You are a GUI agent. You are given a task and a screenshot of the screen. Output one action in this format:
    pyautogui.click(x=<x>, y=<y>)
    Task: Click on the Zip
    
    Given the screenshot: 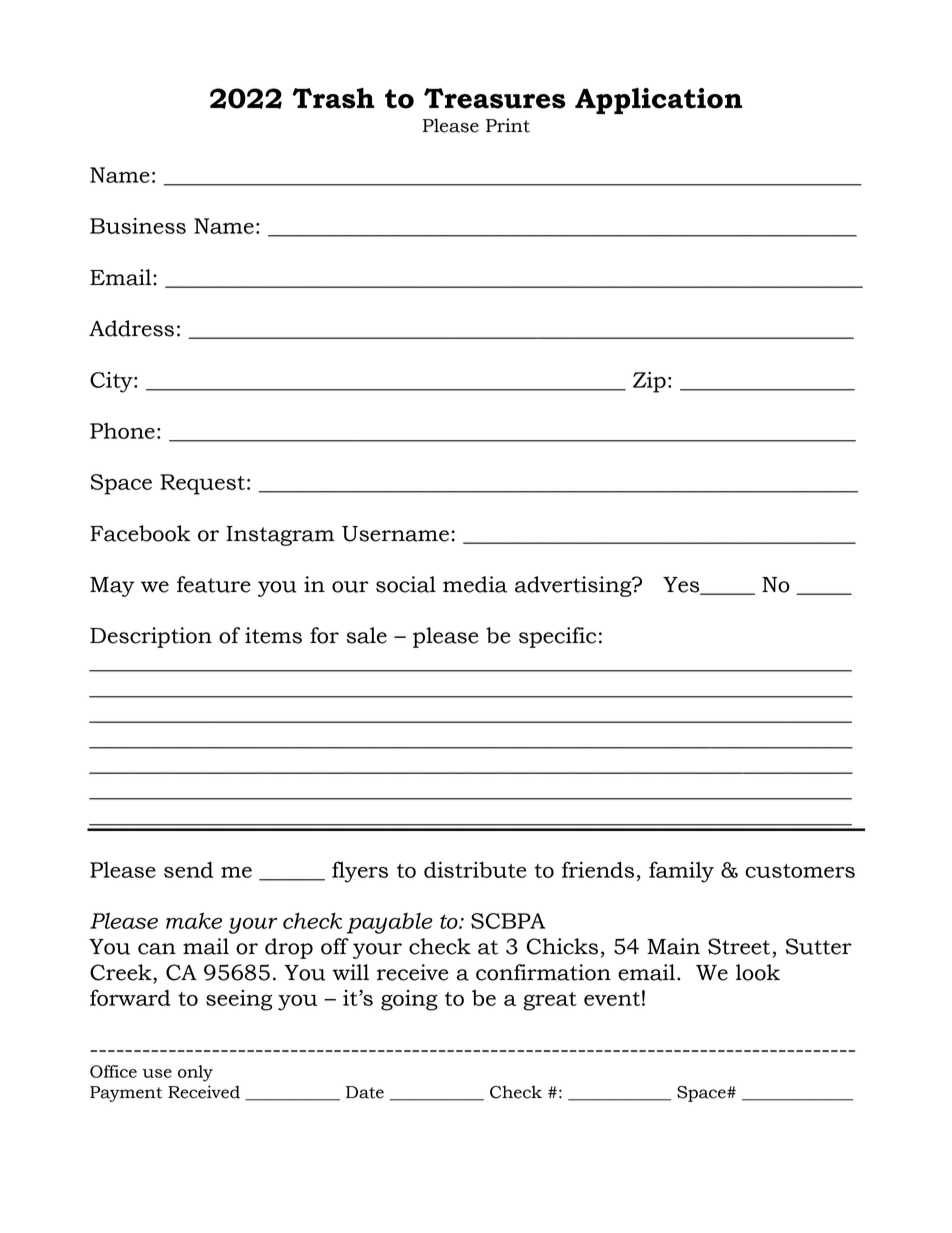 What is the action you would take?
    pyautogui.click(x=649, y=382)
